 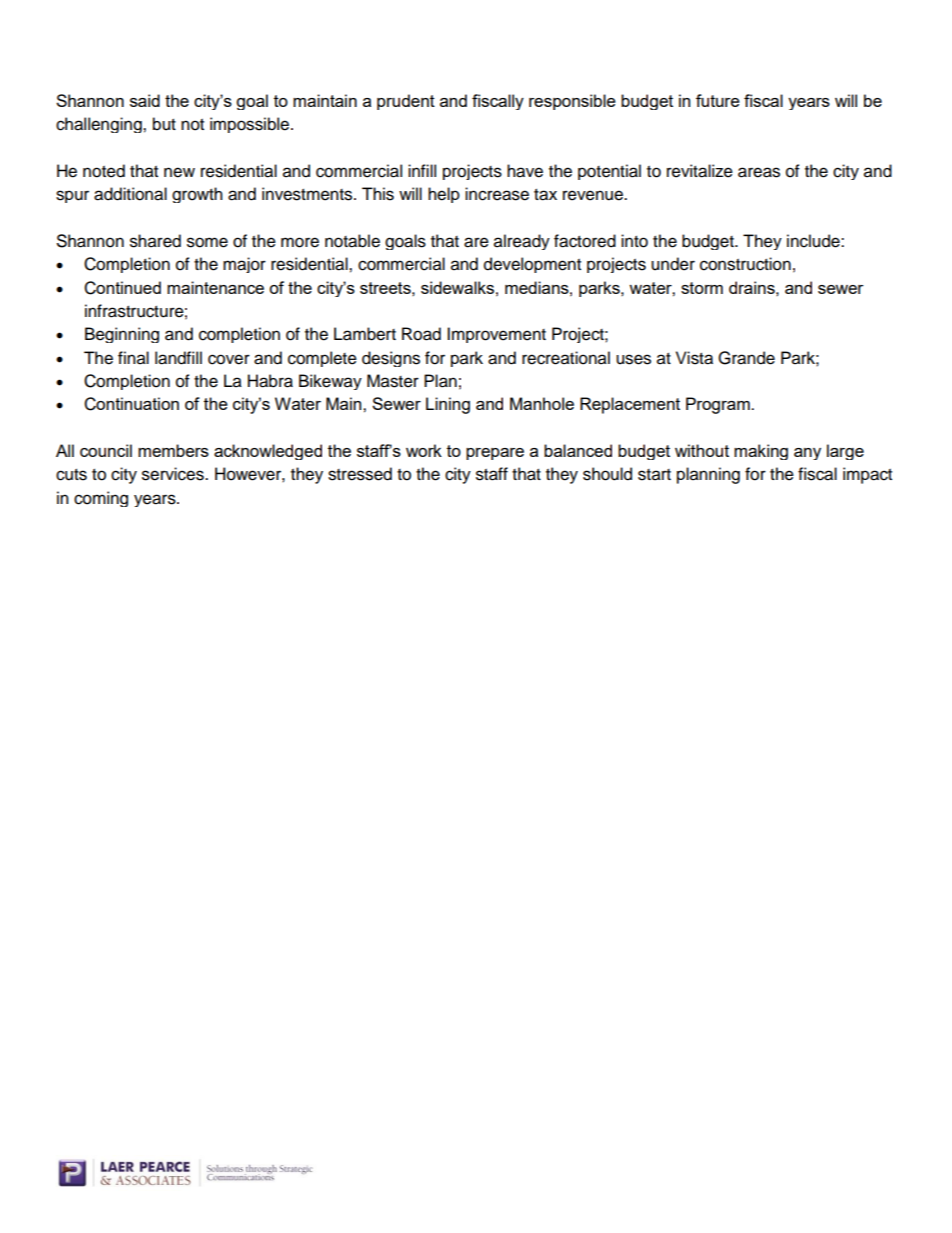 What do you see at coordinates (759, 172) in the document?
I see `areas` at bounding box center [759, 172].
